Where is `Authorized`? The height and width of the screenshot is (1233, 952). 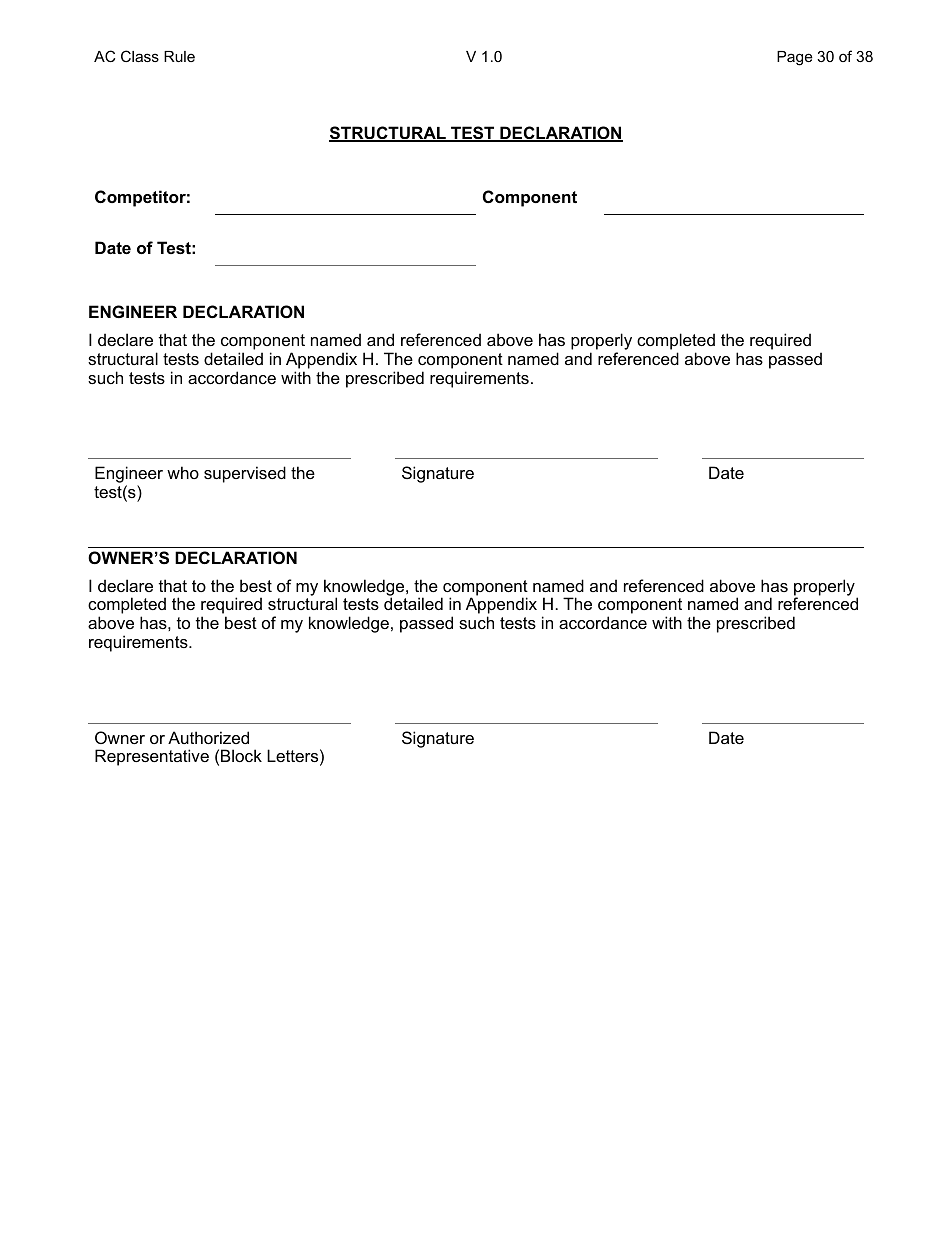
Authorized is located at coordinates (208, 737).
